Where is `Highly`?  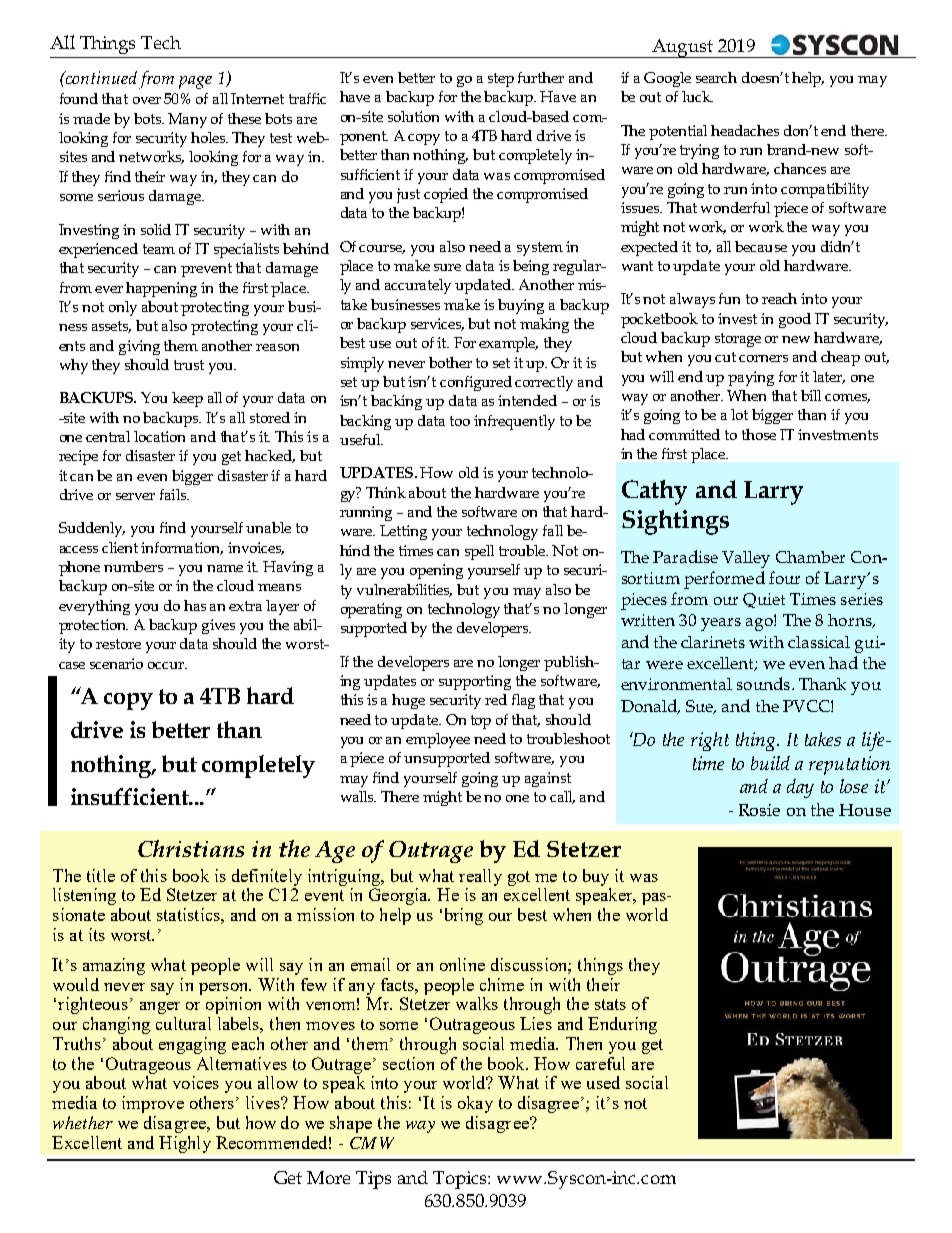
Highly is located at coordinates (185, 1144).
